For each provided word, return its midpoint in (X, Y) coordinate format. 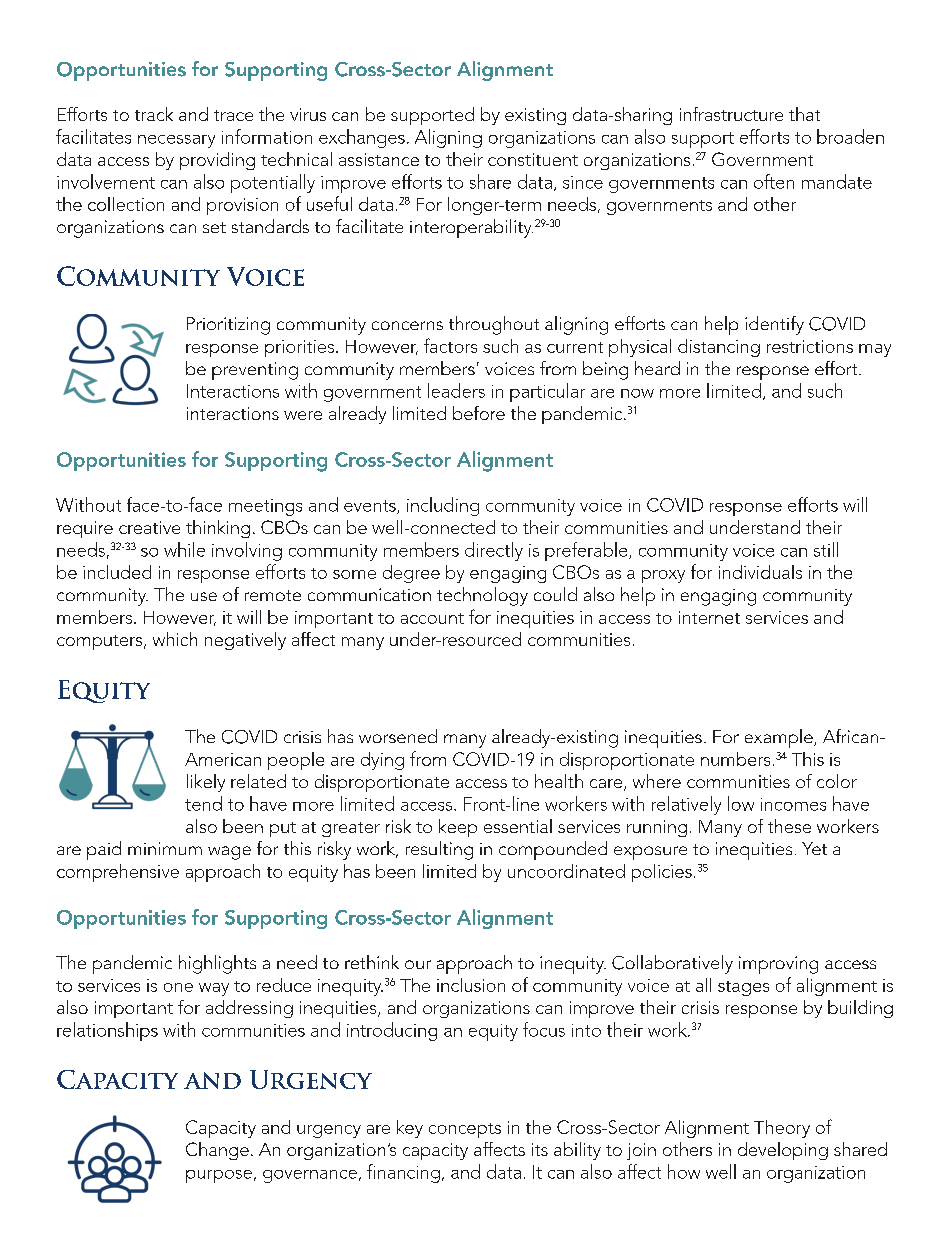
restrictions (810, 346)
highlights (217, 964)
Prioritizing (228, 326)
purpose (219, 1176)
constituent (533, 159)
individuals (760, 572)
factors (450, 345)
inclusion (471, 985)
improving (778, 965)
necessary (176, 141)
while (184, 549)
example (780, 738)
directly (494, 551)
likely (206, 783)
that (804, 114)
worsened (398, 736)
